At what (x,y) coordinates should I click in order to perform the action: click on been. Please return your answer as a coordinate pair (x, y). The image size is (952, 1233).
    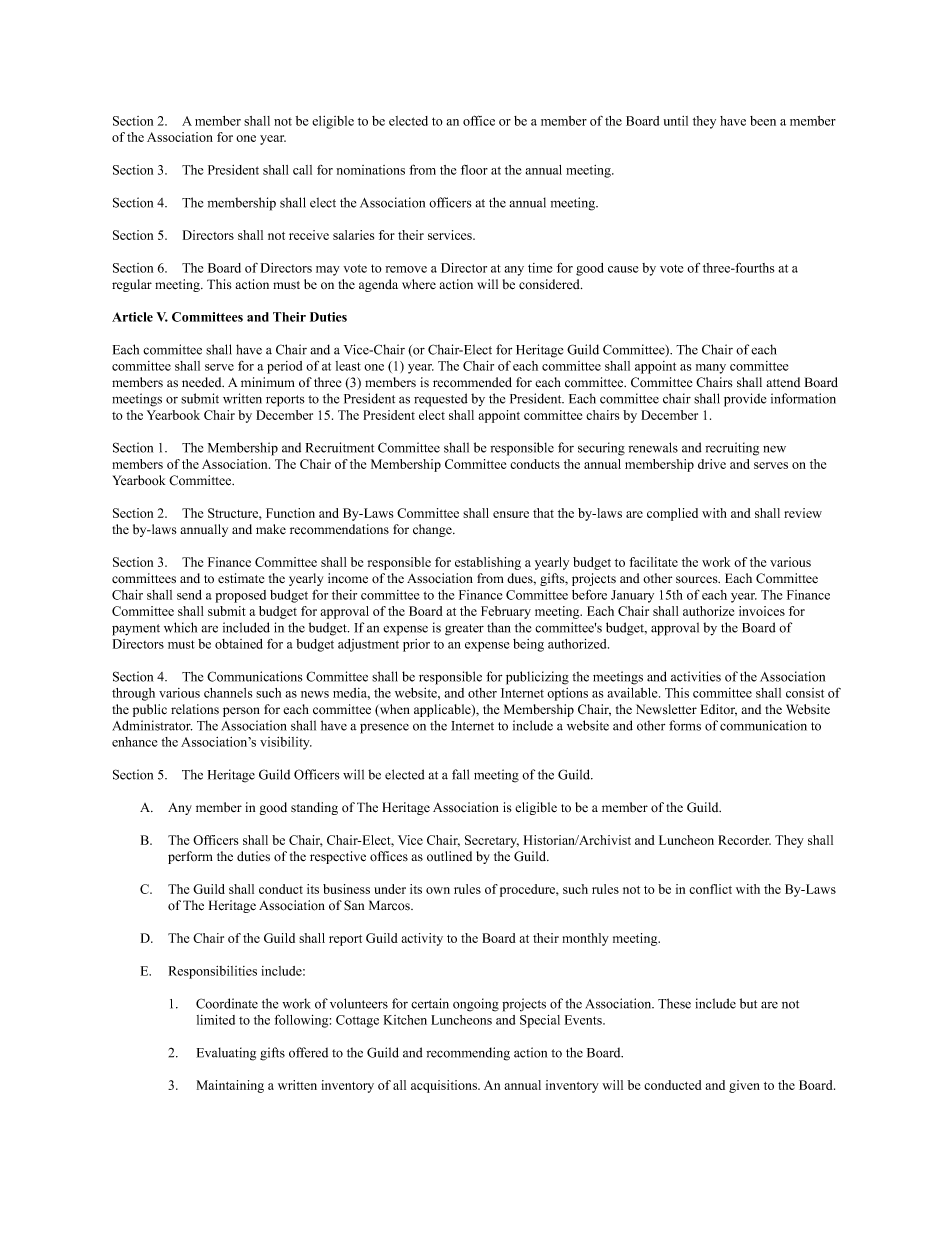
    Looking at the image, I should click on (763, 121).
